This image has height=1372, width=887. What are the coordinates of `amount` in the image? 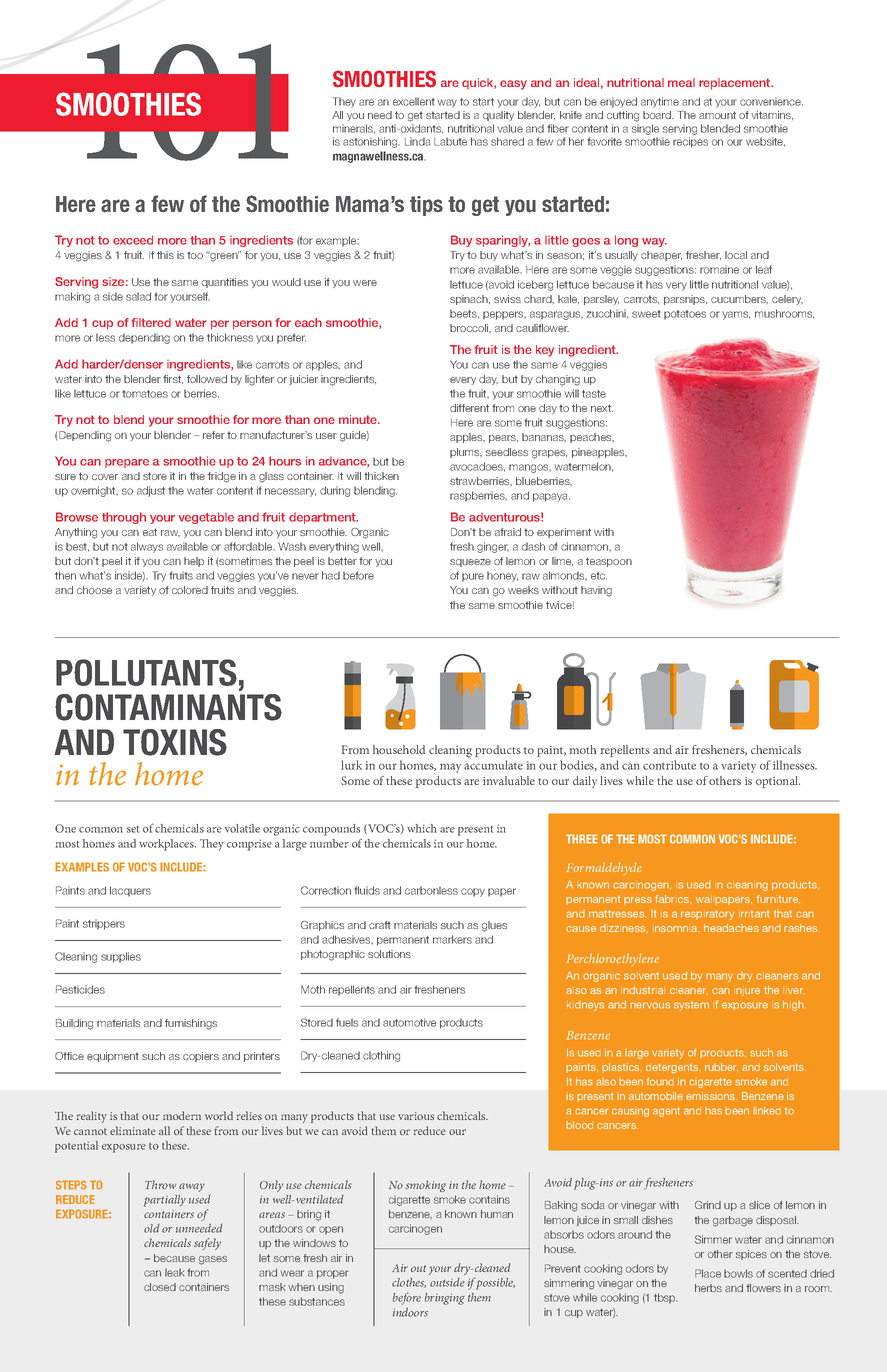 It's located at (717, 115).
